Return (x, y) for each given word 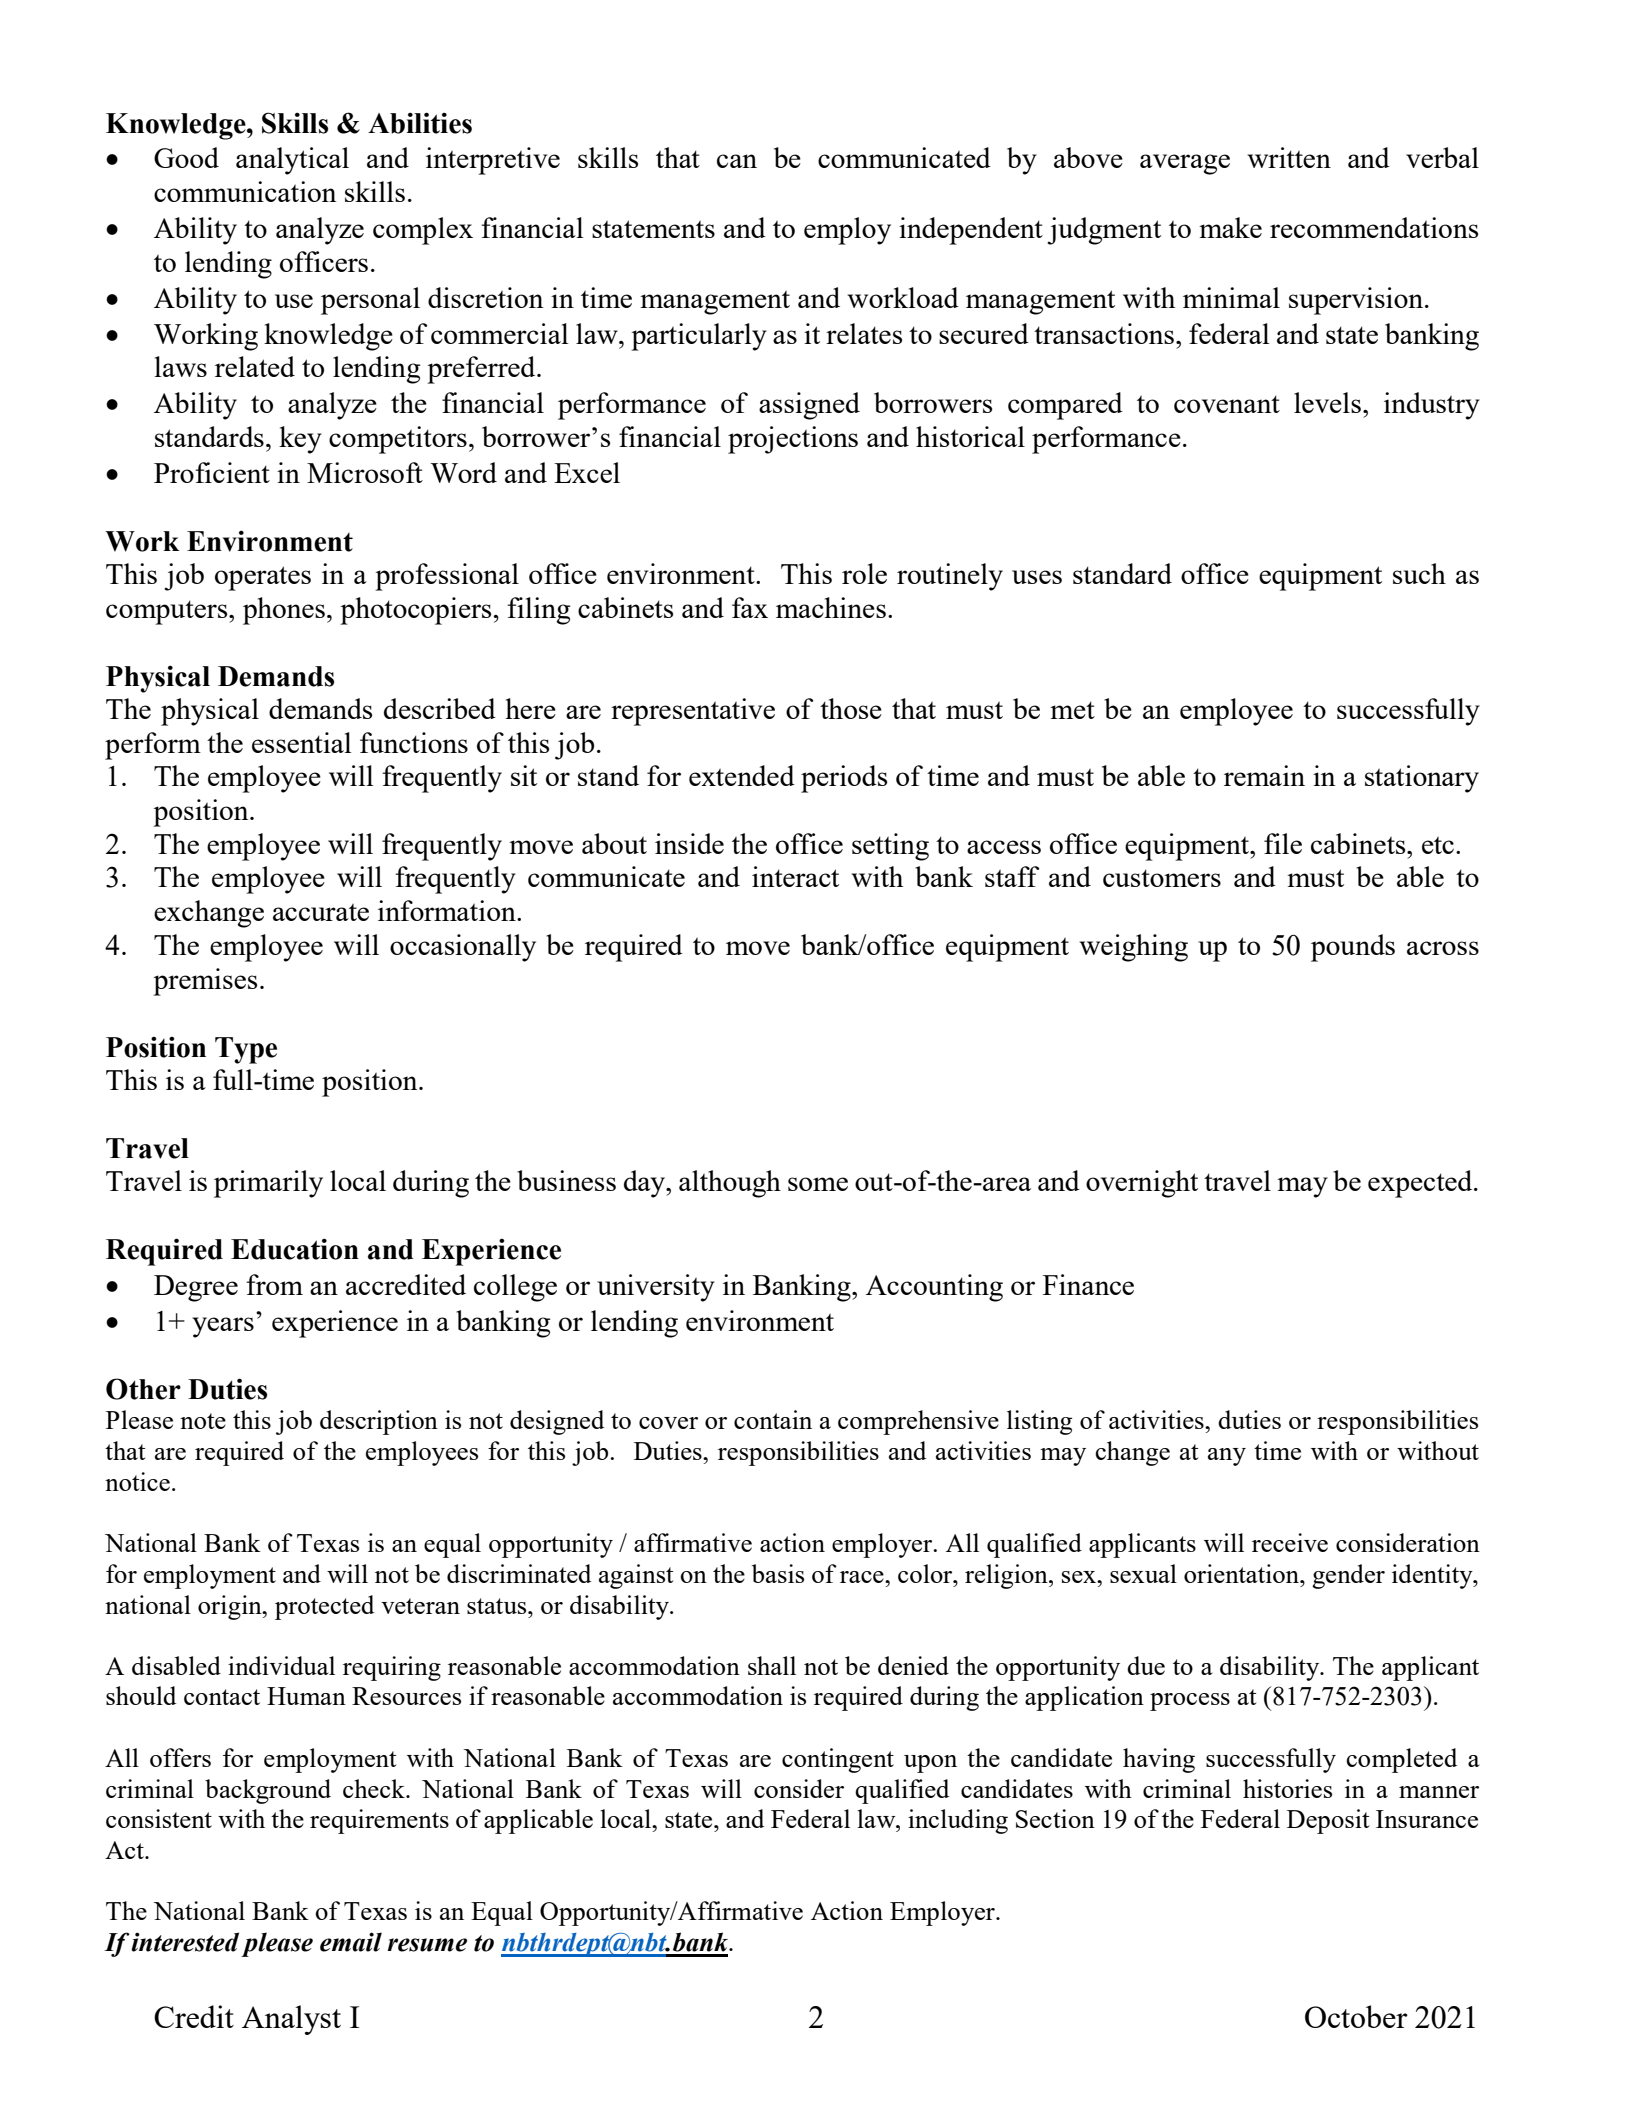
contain (773, 1419)
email (351, 1942)
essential (301, 742)
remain (1264, 775)
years (223, 1327)
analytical (292, 161)
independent (971, 231)
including (958, 1821)
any (1227, 1457)
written (1289, 157)
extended (742, 775)
